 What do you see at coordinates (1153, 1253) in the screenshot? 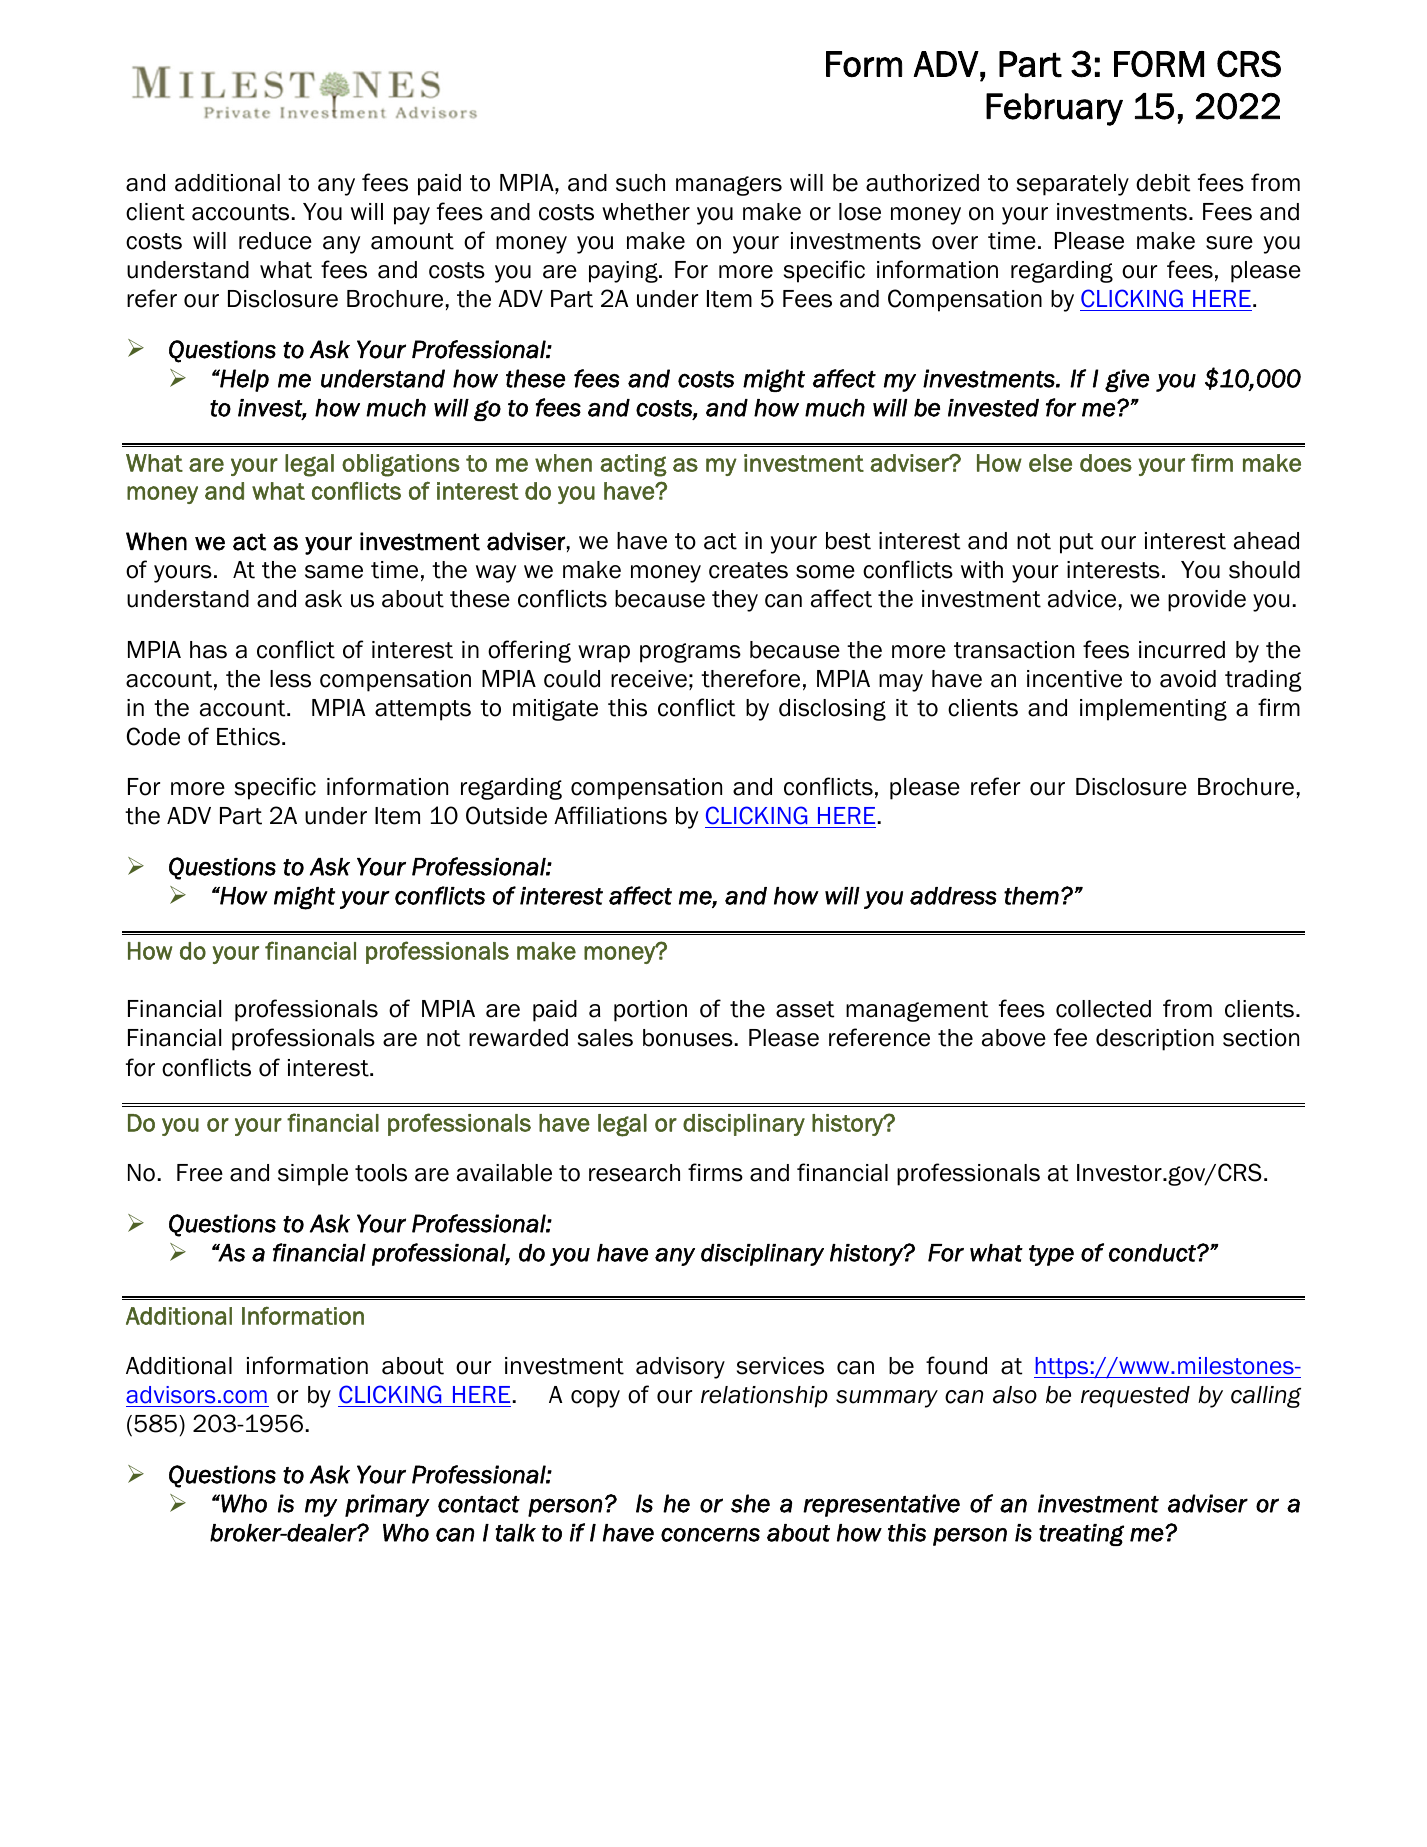
I see `conduct` at bounding box center [1153, 1253].
